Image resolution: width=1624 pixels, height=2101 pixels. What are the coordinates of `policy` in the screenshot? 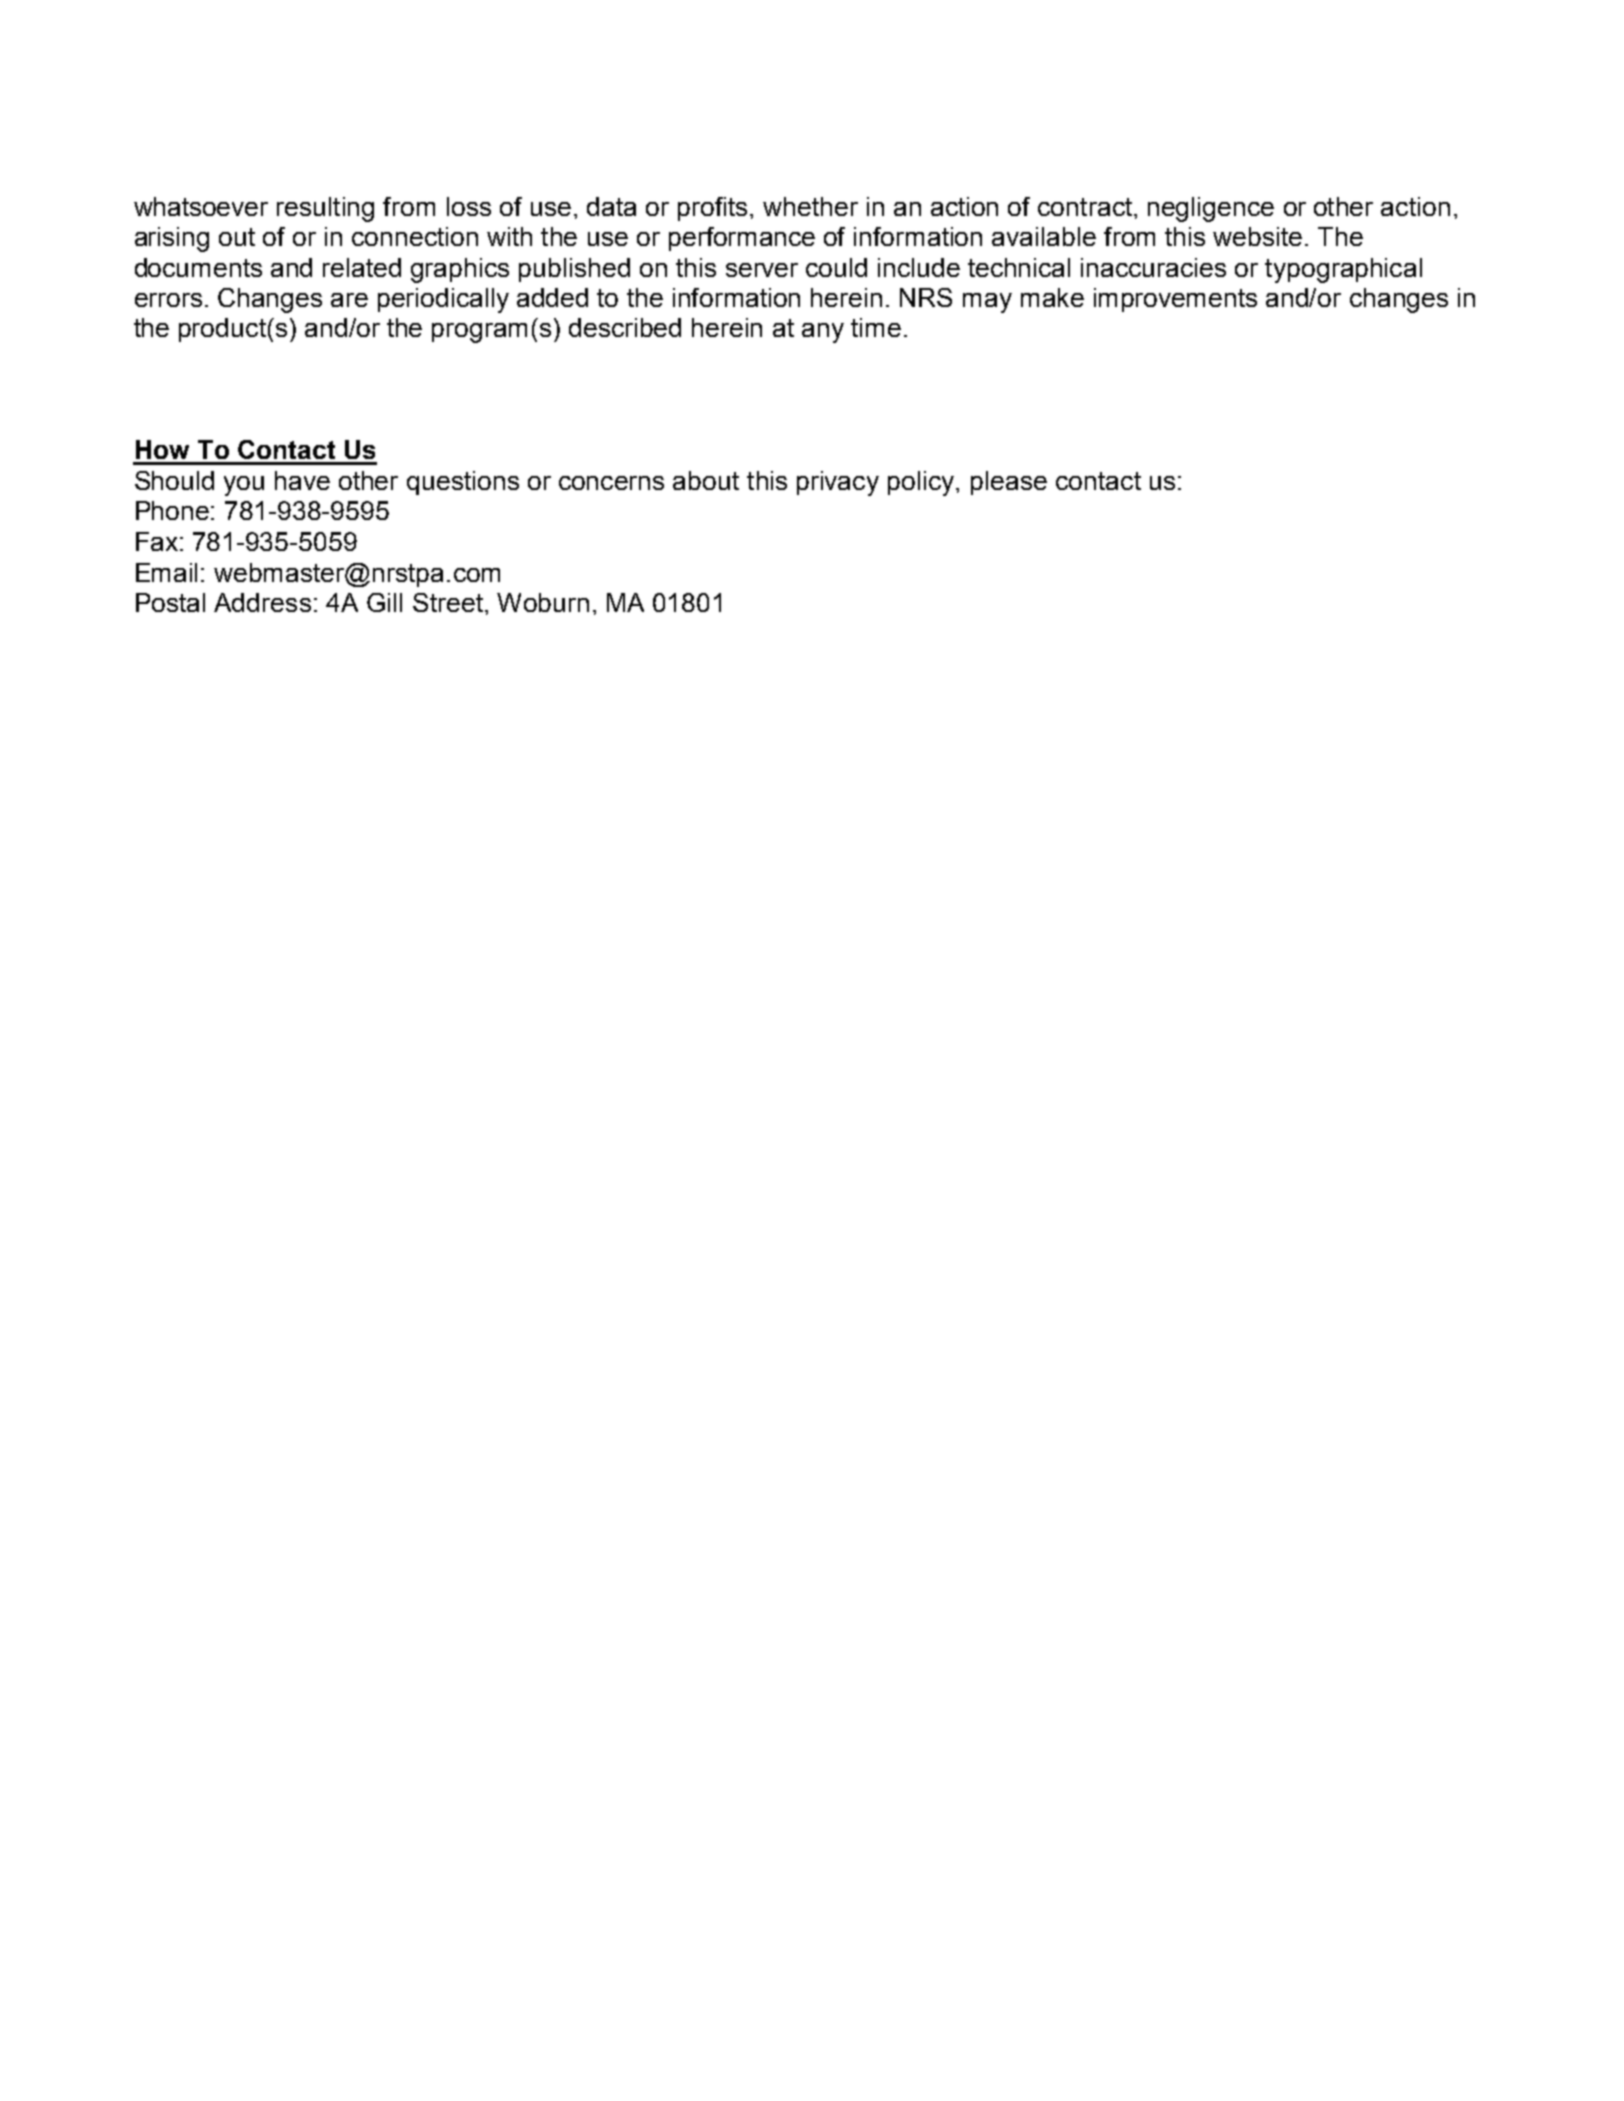 It's located at (923, 483).
